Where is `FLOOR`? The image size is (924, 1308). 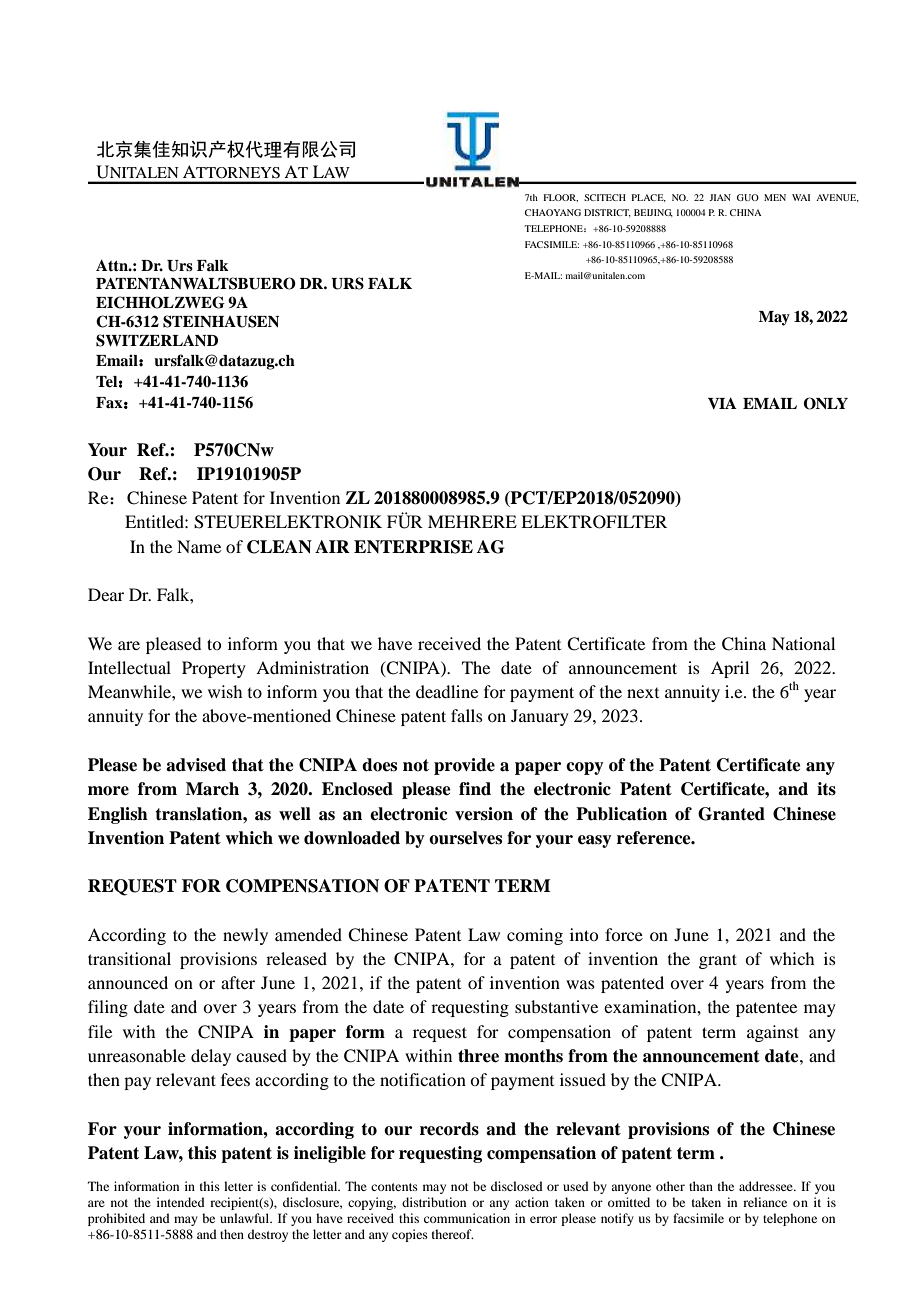 FLOOR is located at coordinates (560, 198).
